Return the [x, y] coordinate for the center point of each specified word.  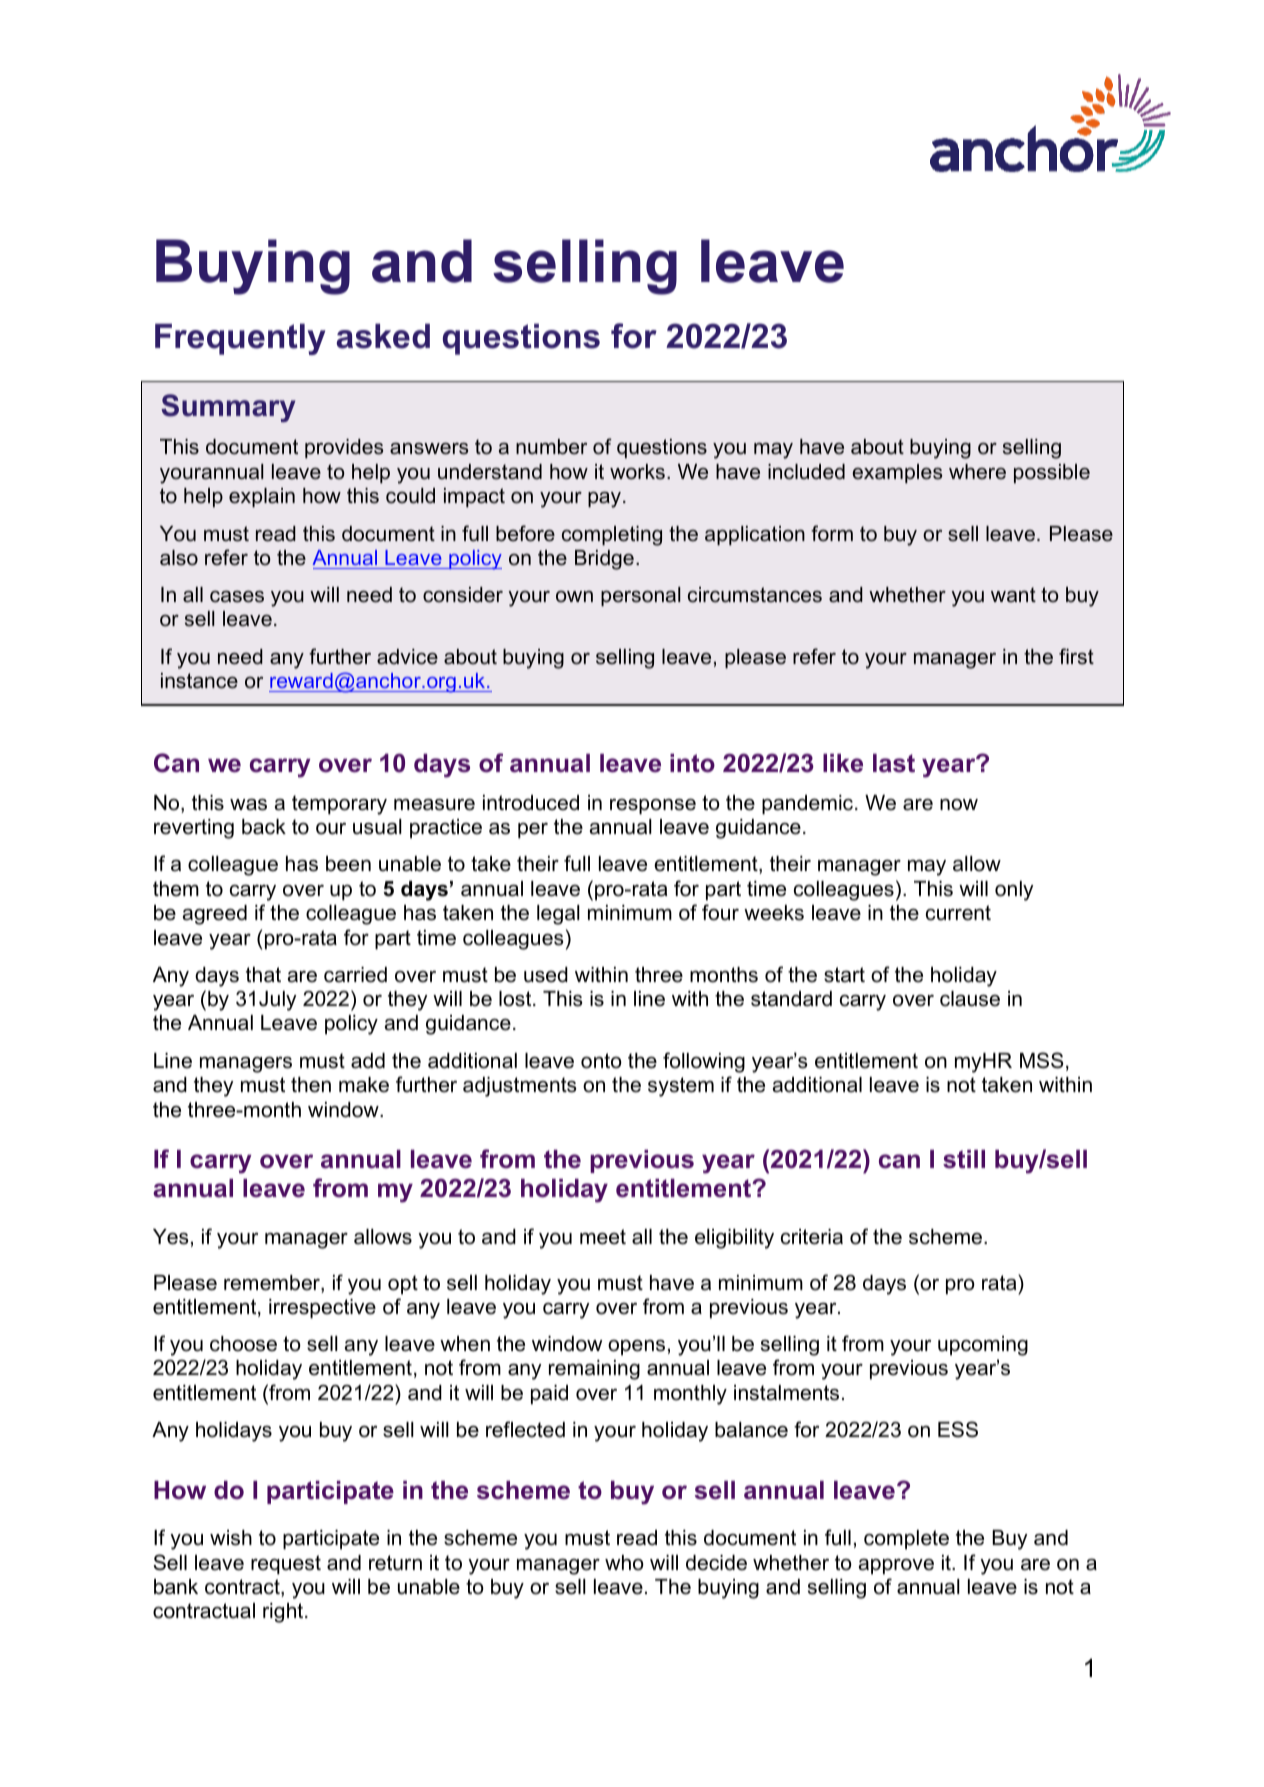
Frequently [240, 339]
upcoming [983, 1346]
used [546, 975]
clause [970, 999]
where [977, 472]
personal [640, 596]
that [263, 975]
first [1076, 656]
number [551, 447]
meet [603, 1237]
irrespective [322, 1309]
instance [199, 681]
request [286, 1565]
